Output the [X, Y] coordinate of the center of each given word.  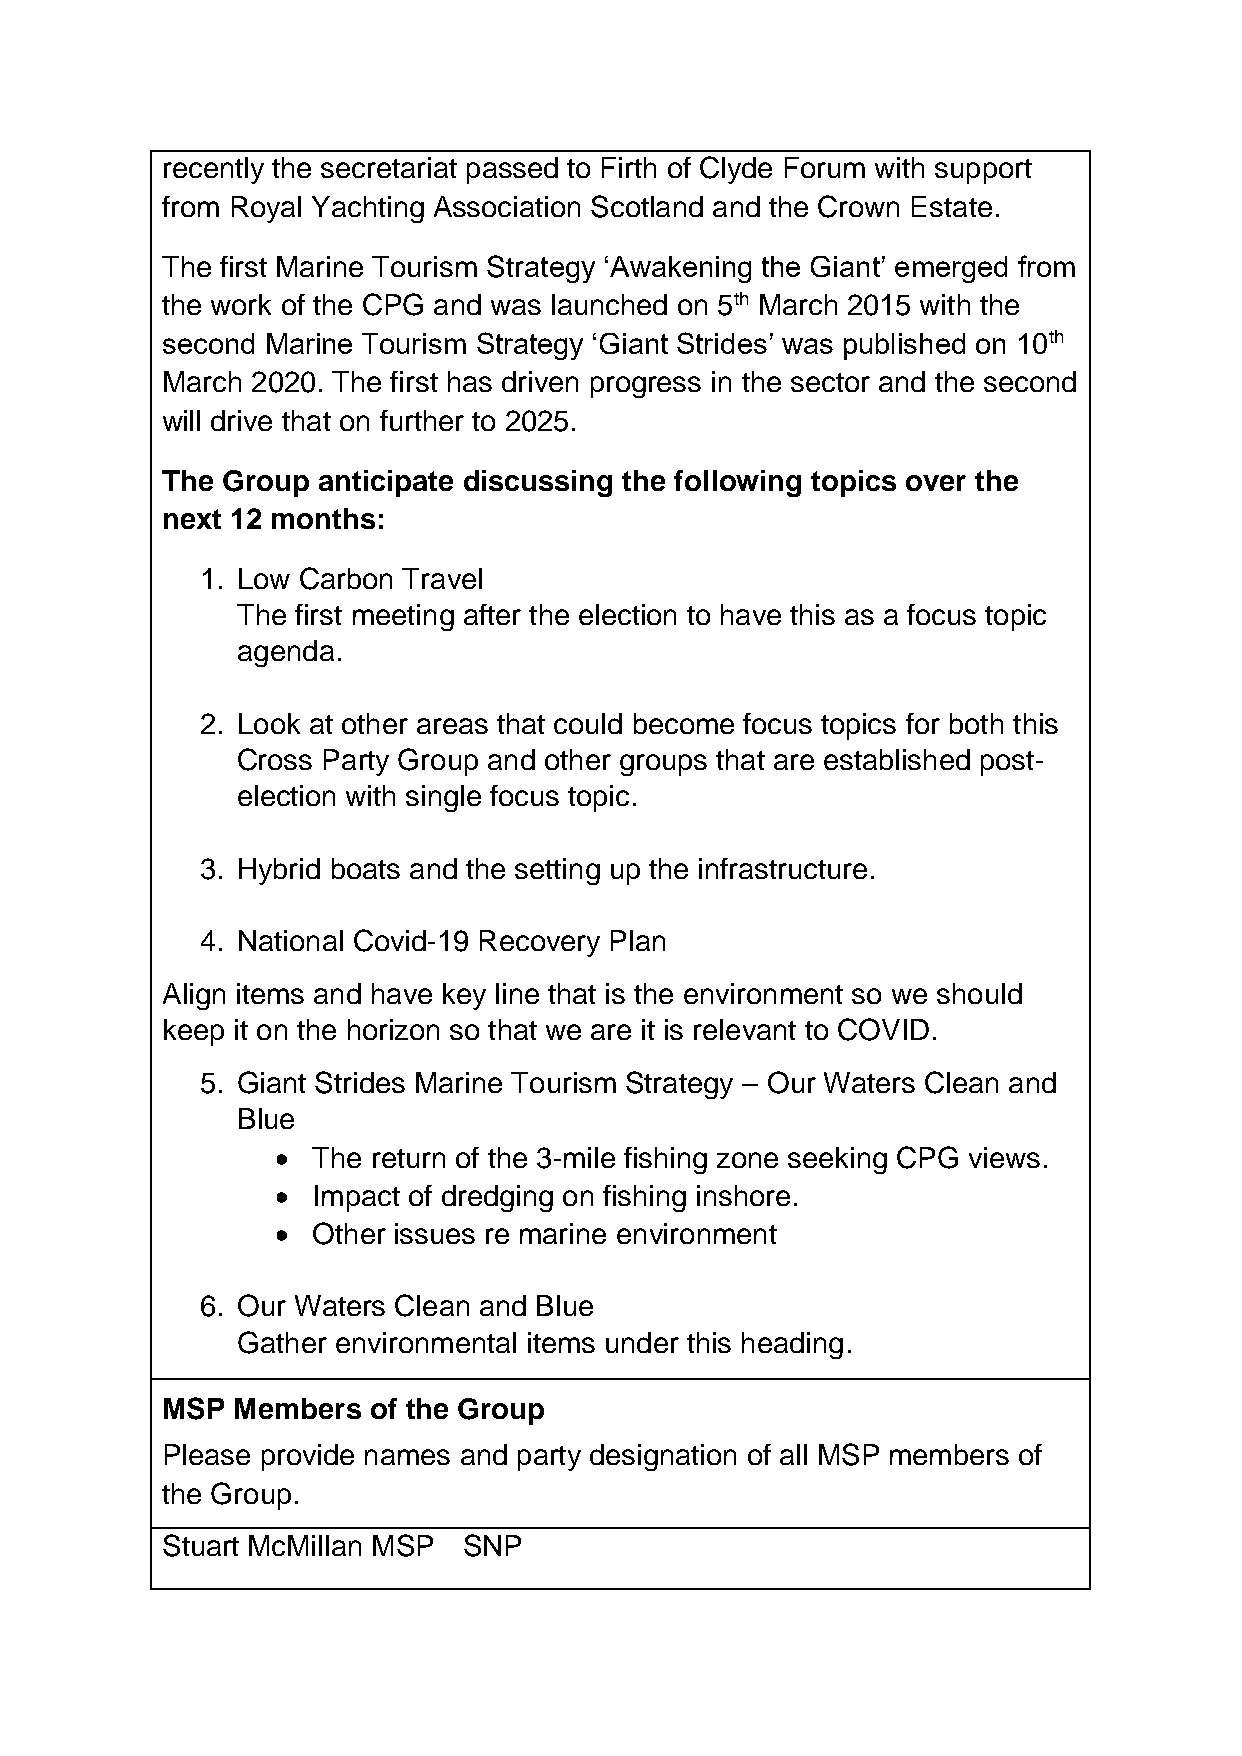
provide [308, 1457]
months [323, 518]
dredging [497, 1198]
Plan [638, 940]
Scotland [647, 206]
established [897, 759]
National [291, 940]
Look [269, 723]
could [588, 723]
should [979, 993]
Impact [357, 1198]
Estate [952, 206]
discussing [538, 483]
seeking [837, 1160]
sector [830, 382]
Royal [266, 209]
